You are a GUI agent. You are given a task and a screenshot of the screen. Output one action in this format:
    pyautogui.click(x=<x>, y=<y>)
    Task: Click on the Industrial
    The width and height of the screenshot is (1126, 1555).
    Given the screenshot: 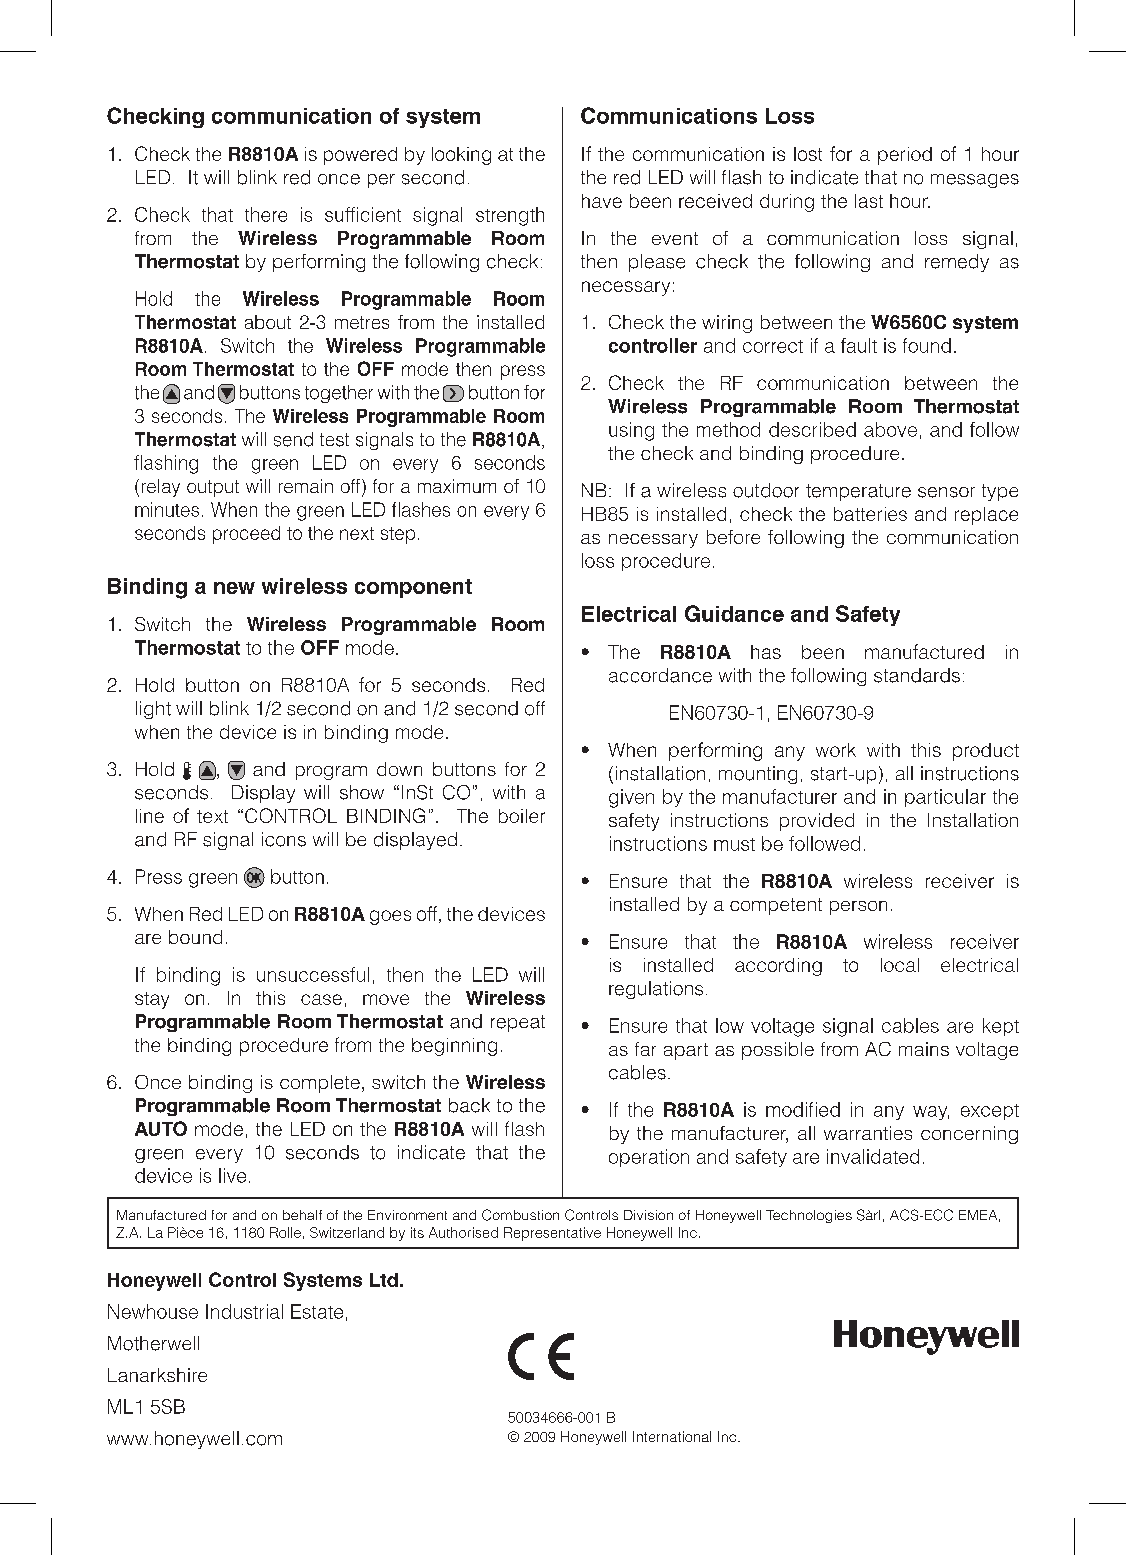 What is the action you would take?
    pyautogui.click(x=244, y=1311)
